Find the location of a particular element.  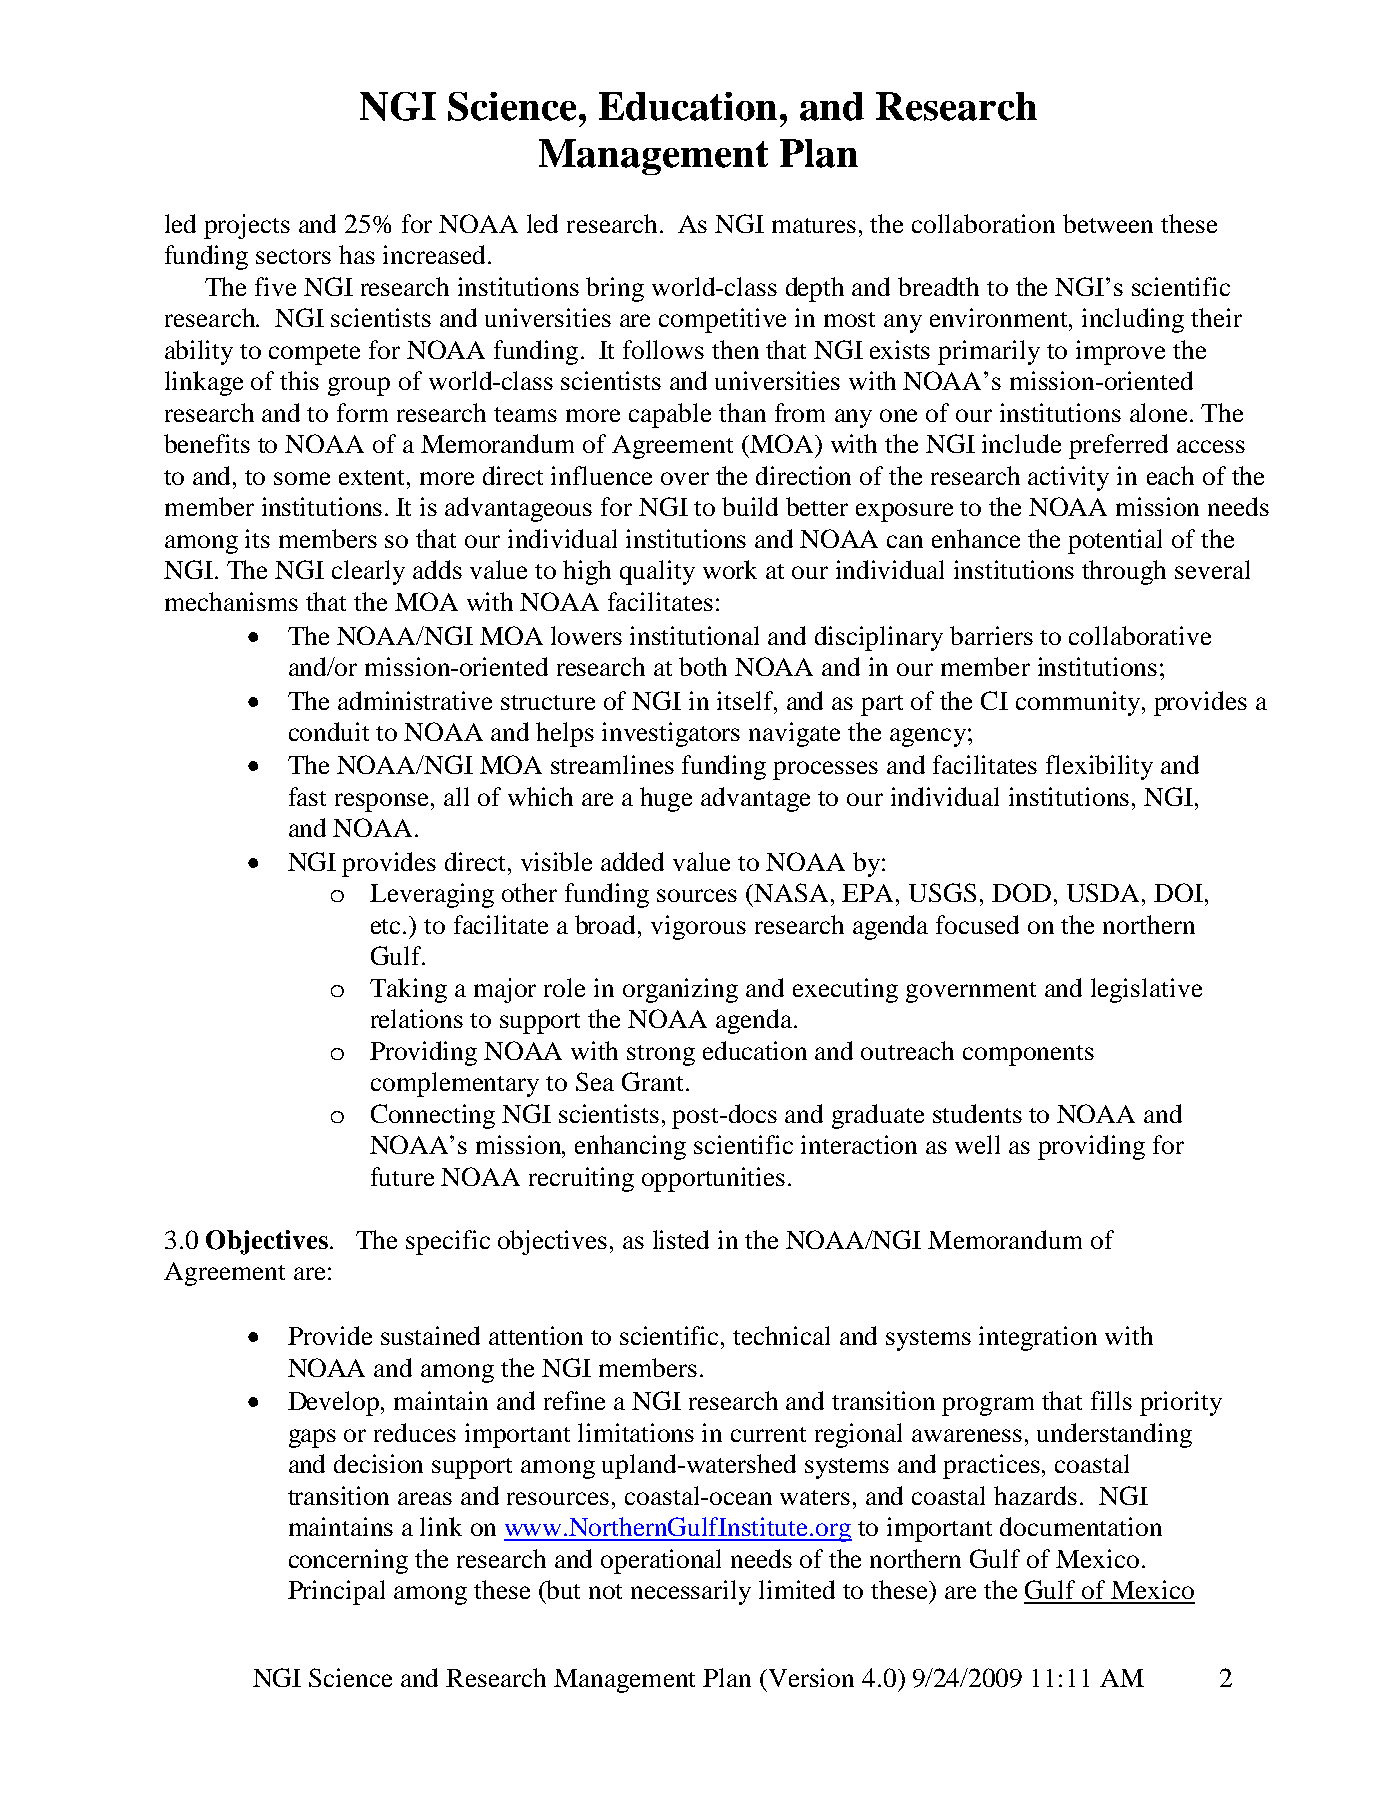

Principal is located at coordinates (336, 1592).
